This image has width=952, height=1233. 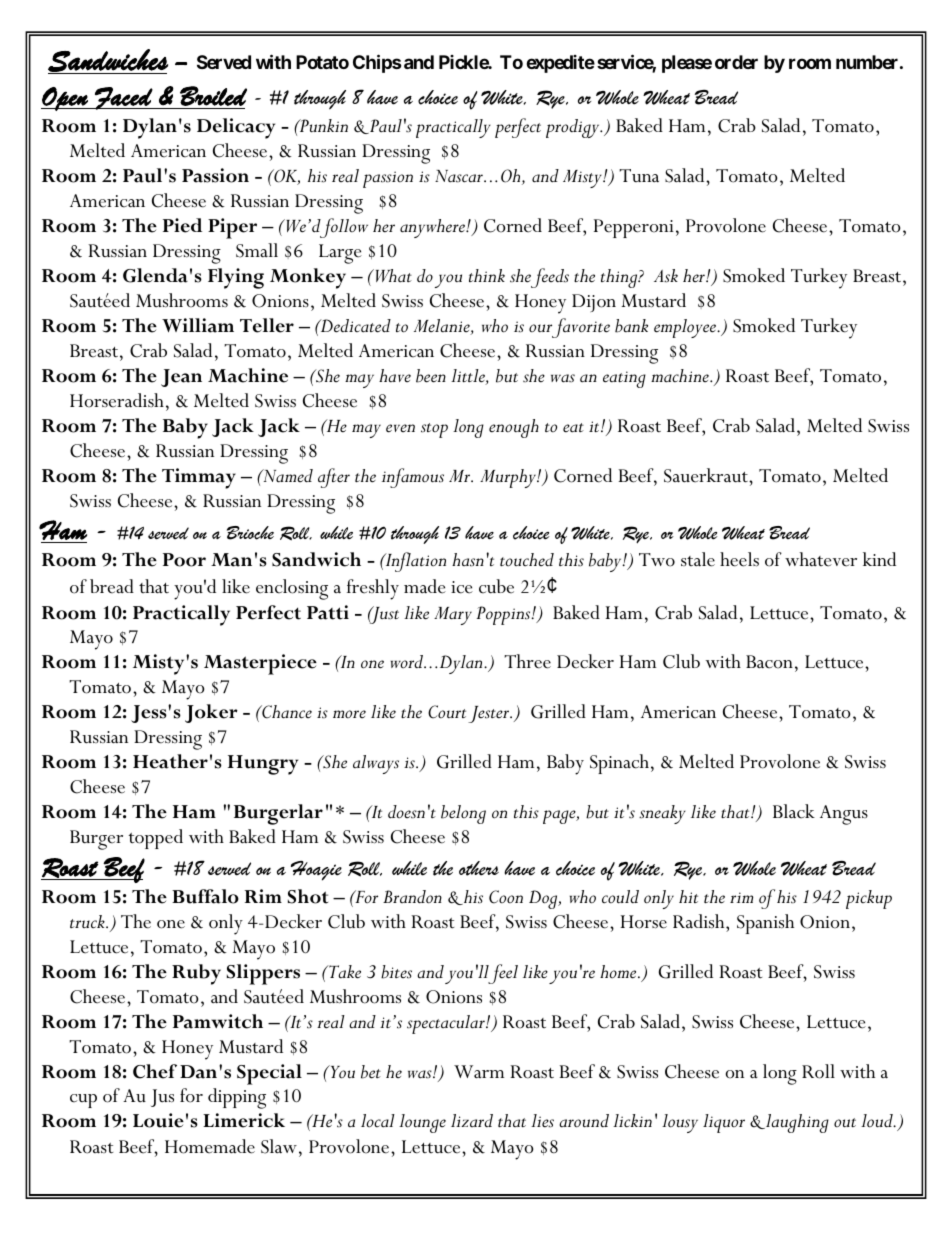 I want to click on expedite, so click(x=560, y=64).
